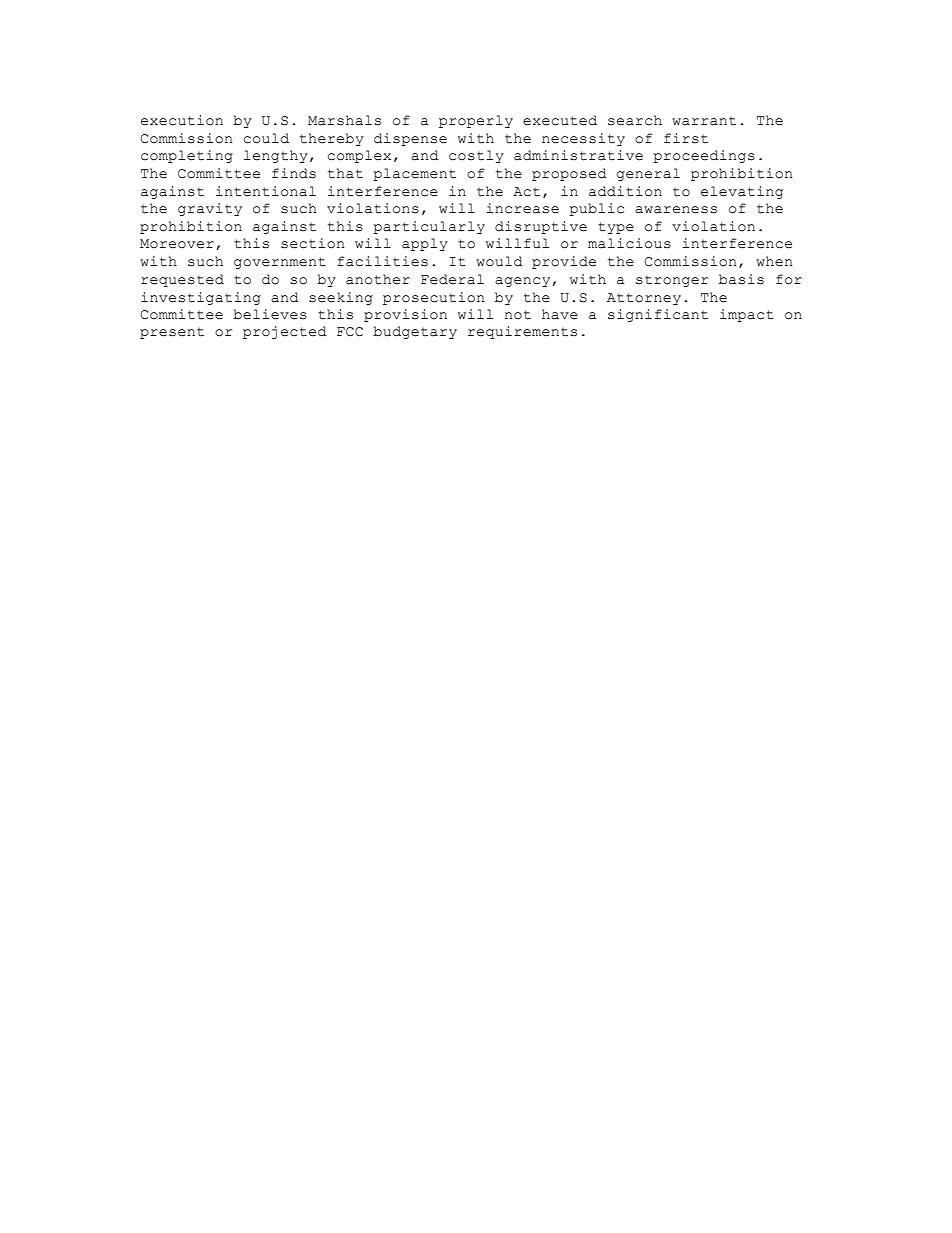 This screenshot has height=1233, width=952. I want to click on elevating, so click(742, 192).
